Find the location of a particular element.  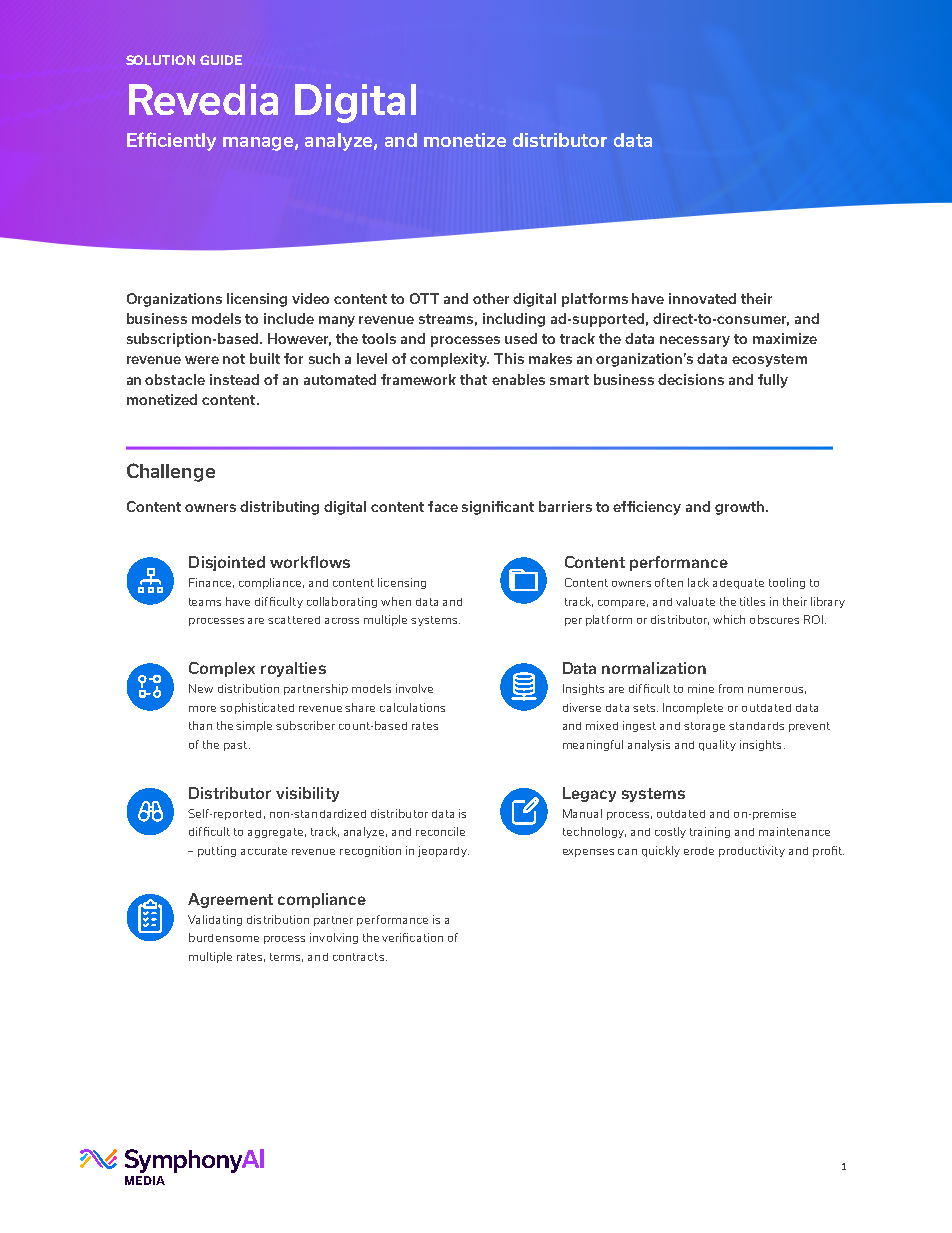

Challenge is located at coordinates (171, 472).
